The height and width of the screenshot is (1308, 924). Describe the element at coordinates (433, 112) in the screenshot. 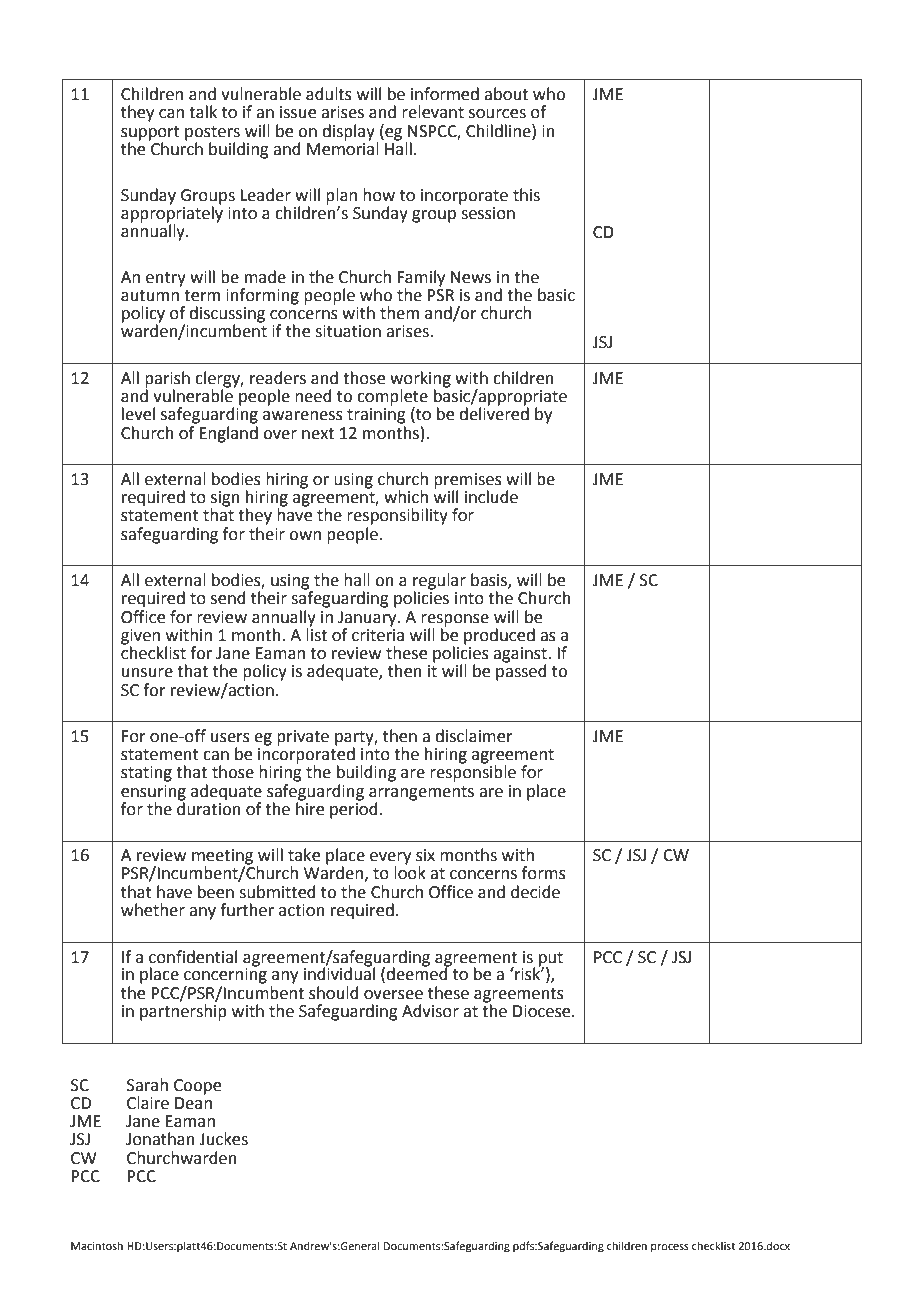

I see `relevant` at that location.
